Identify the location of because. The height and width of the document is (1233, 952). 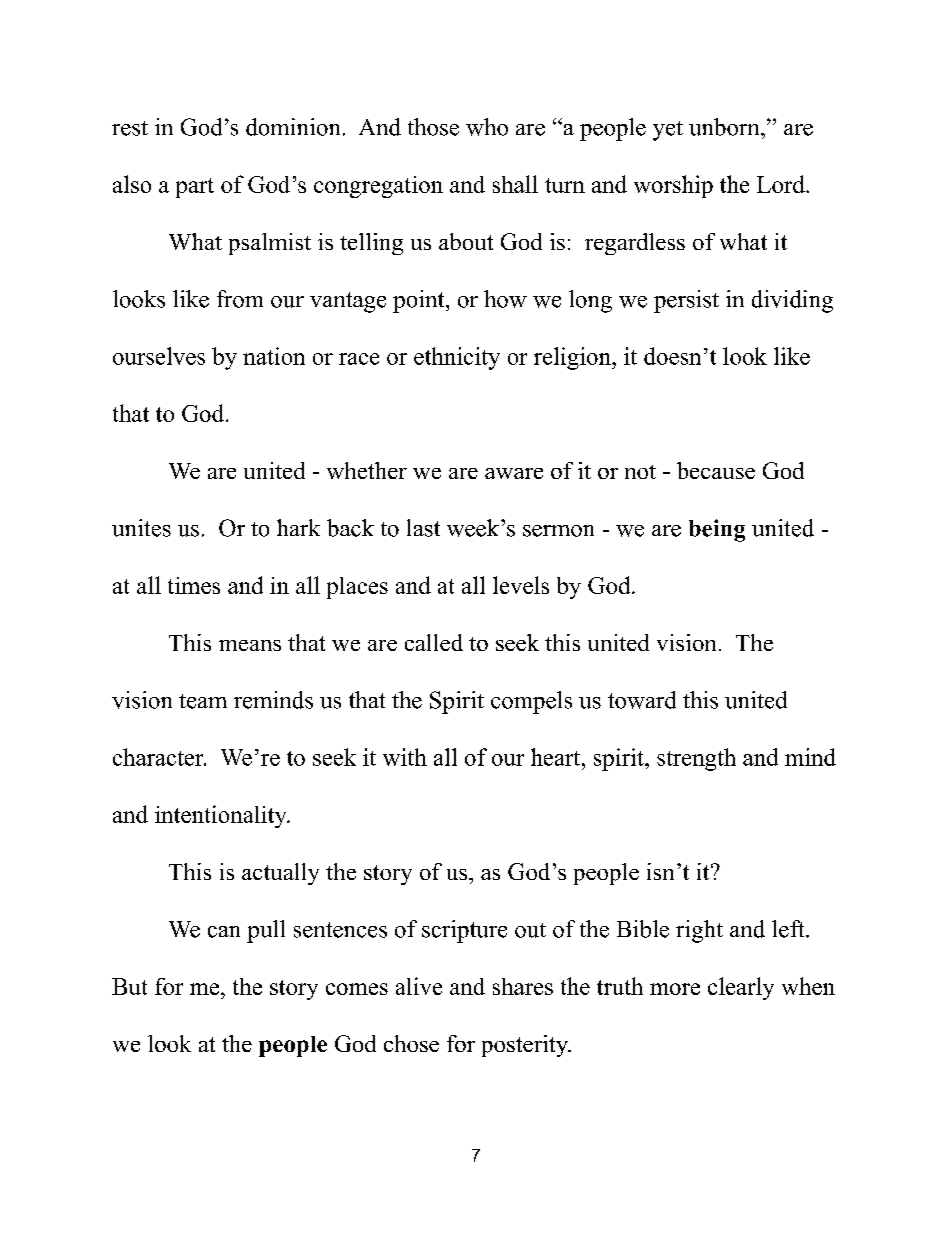
(716, 470).
